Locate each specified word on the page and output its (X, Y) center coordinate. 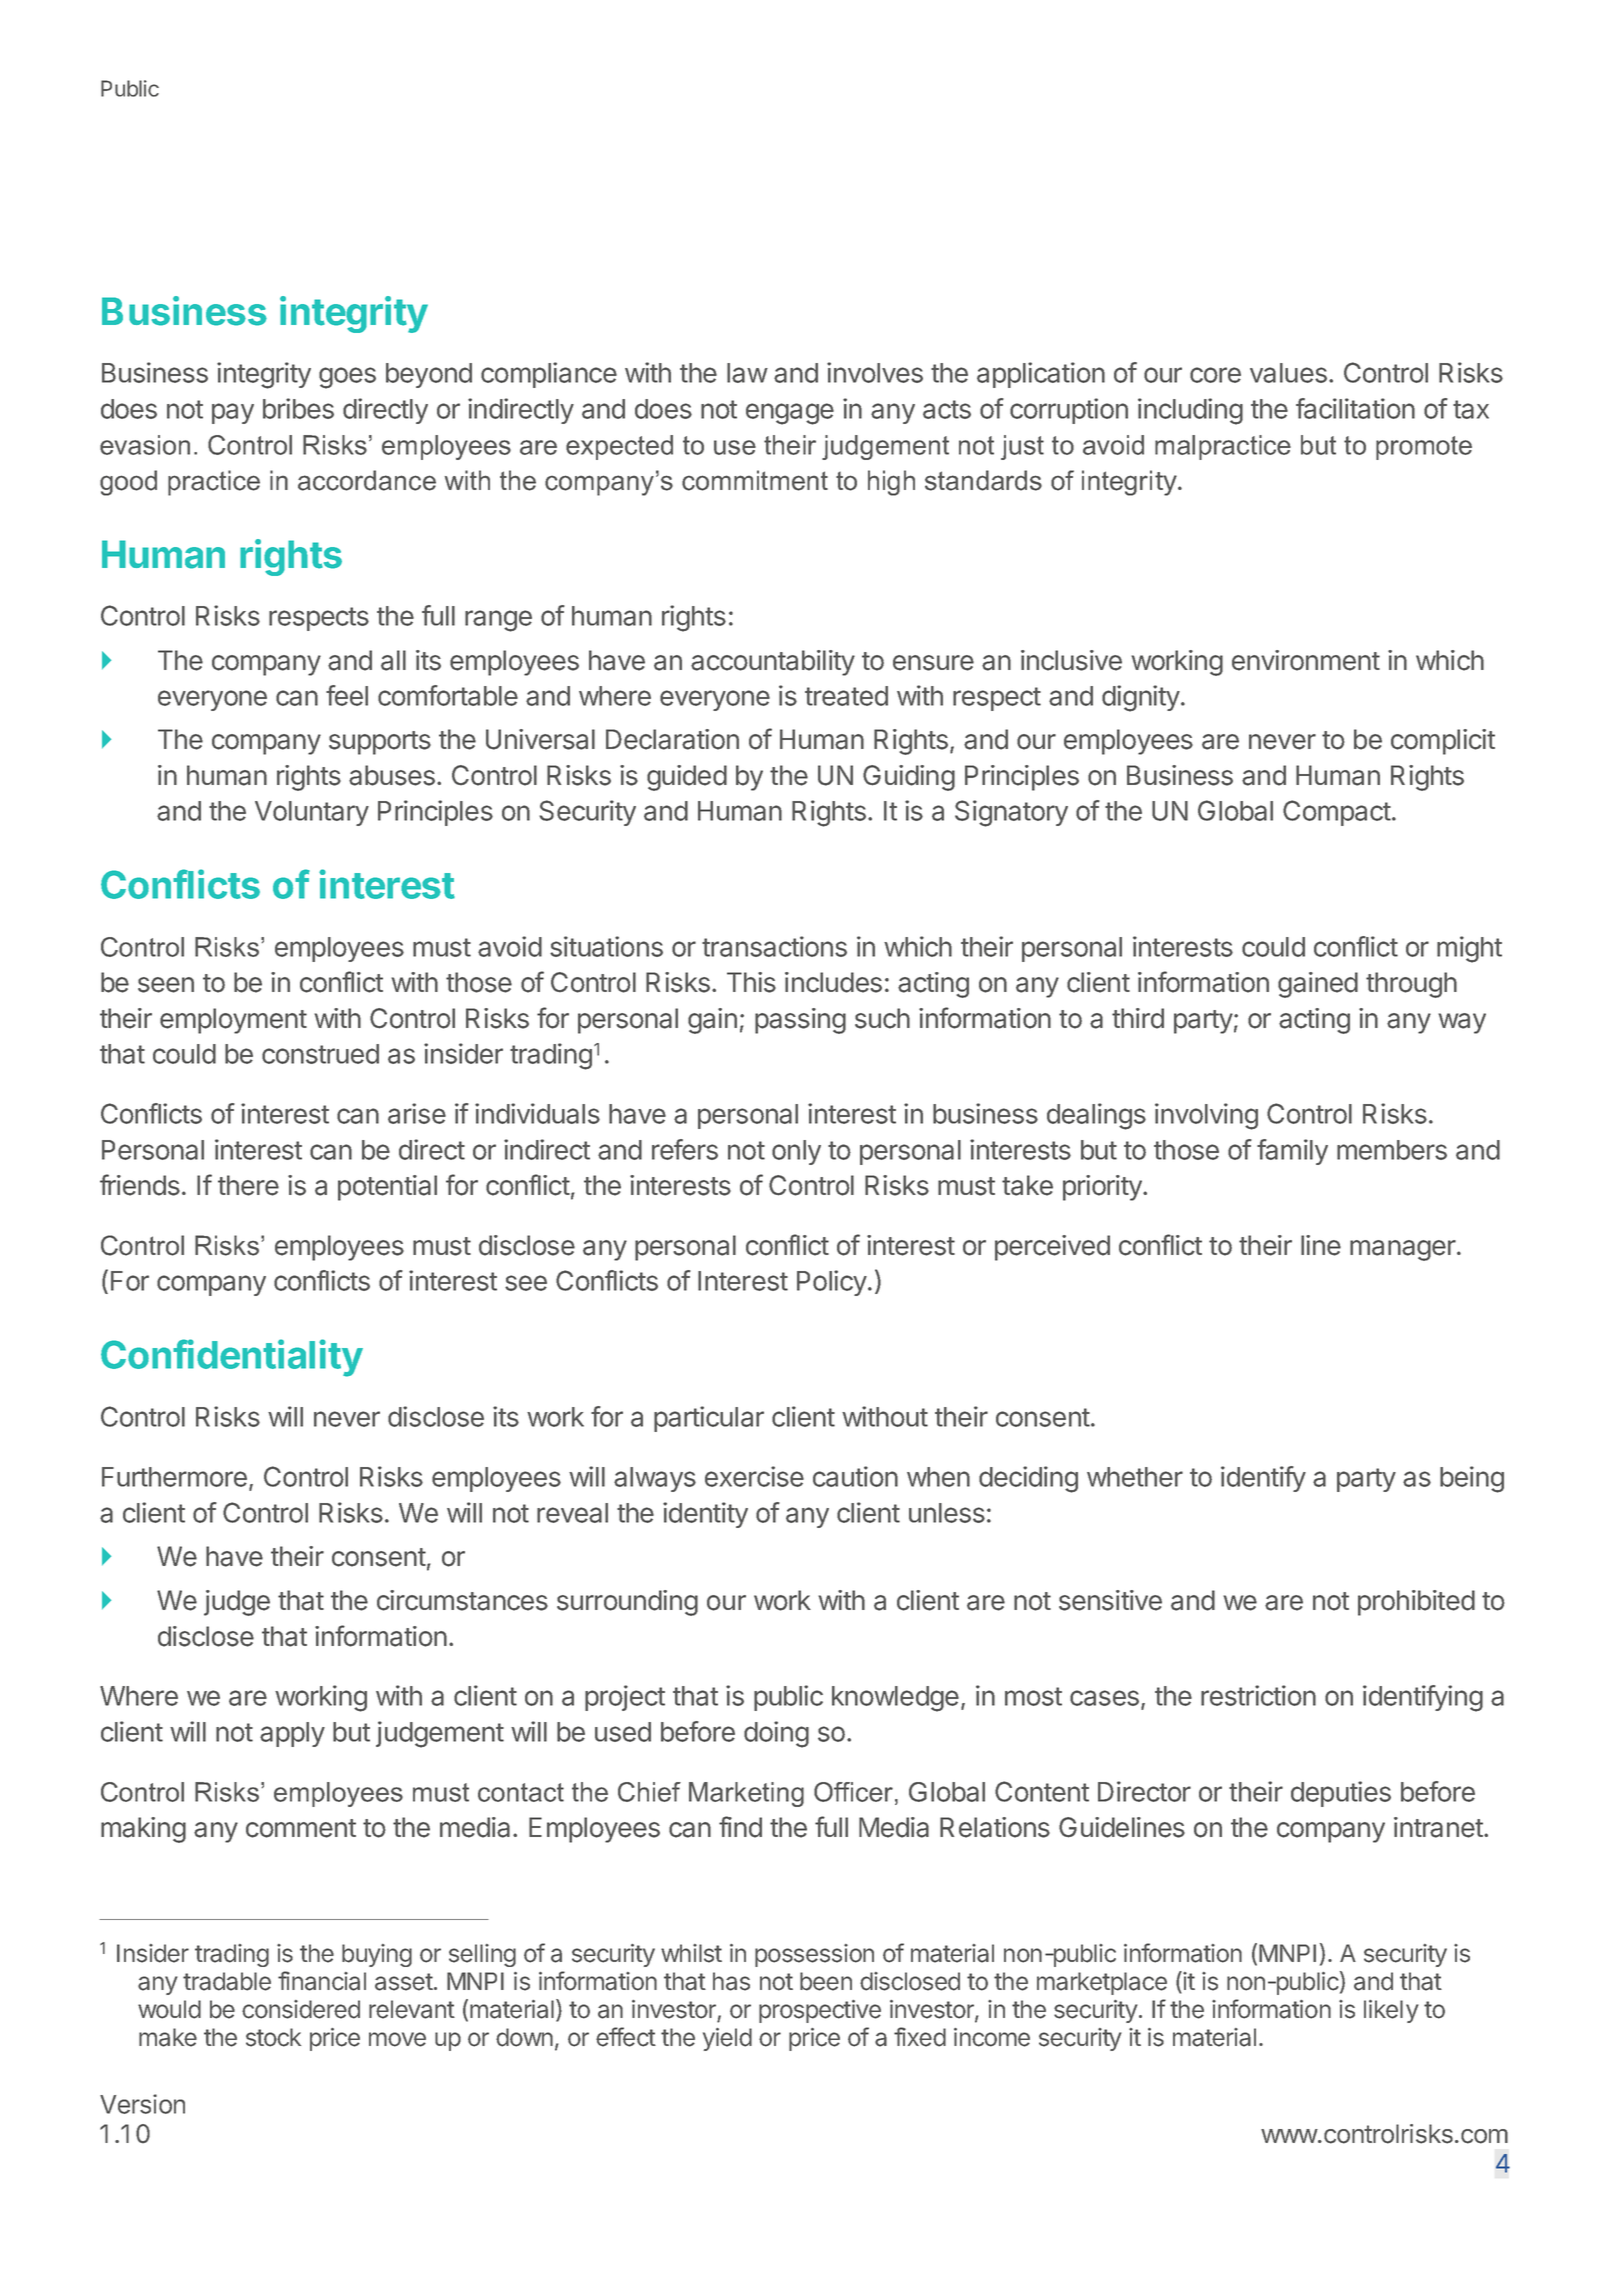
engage (790, 414)
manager (1404, 1250)
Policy (833, 1283)
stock (273, 2037)
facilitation (1355, 408)
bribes (298, 408)
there (248, 1185)
